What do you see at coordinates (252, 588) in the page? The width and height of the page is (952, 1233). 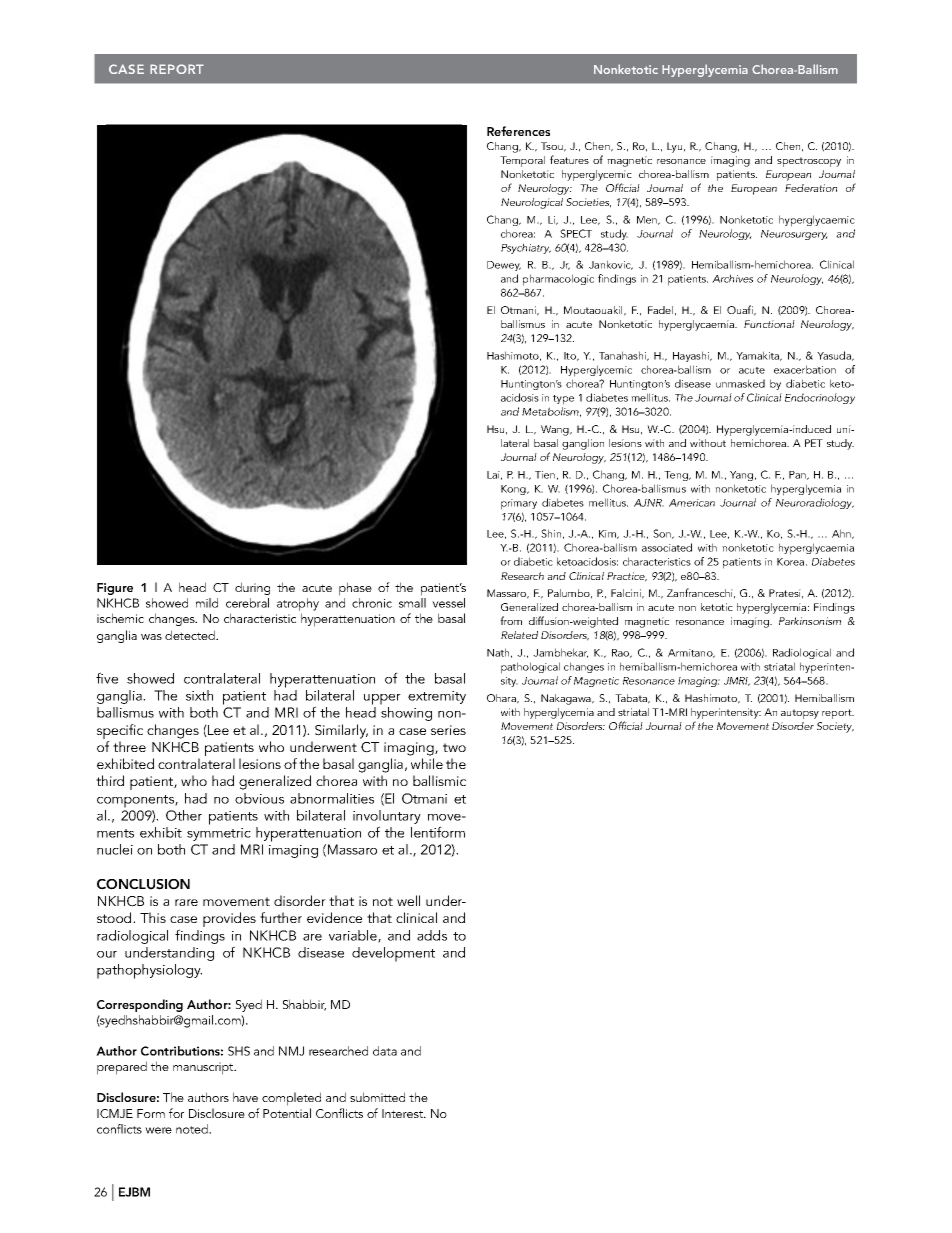 I see `during` at bounding box center [252, 588].
